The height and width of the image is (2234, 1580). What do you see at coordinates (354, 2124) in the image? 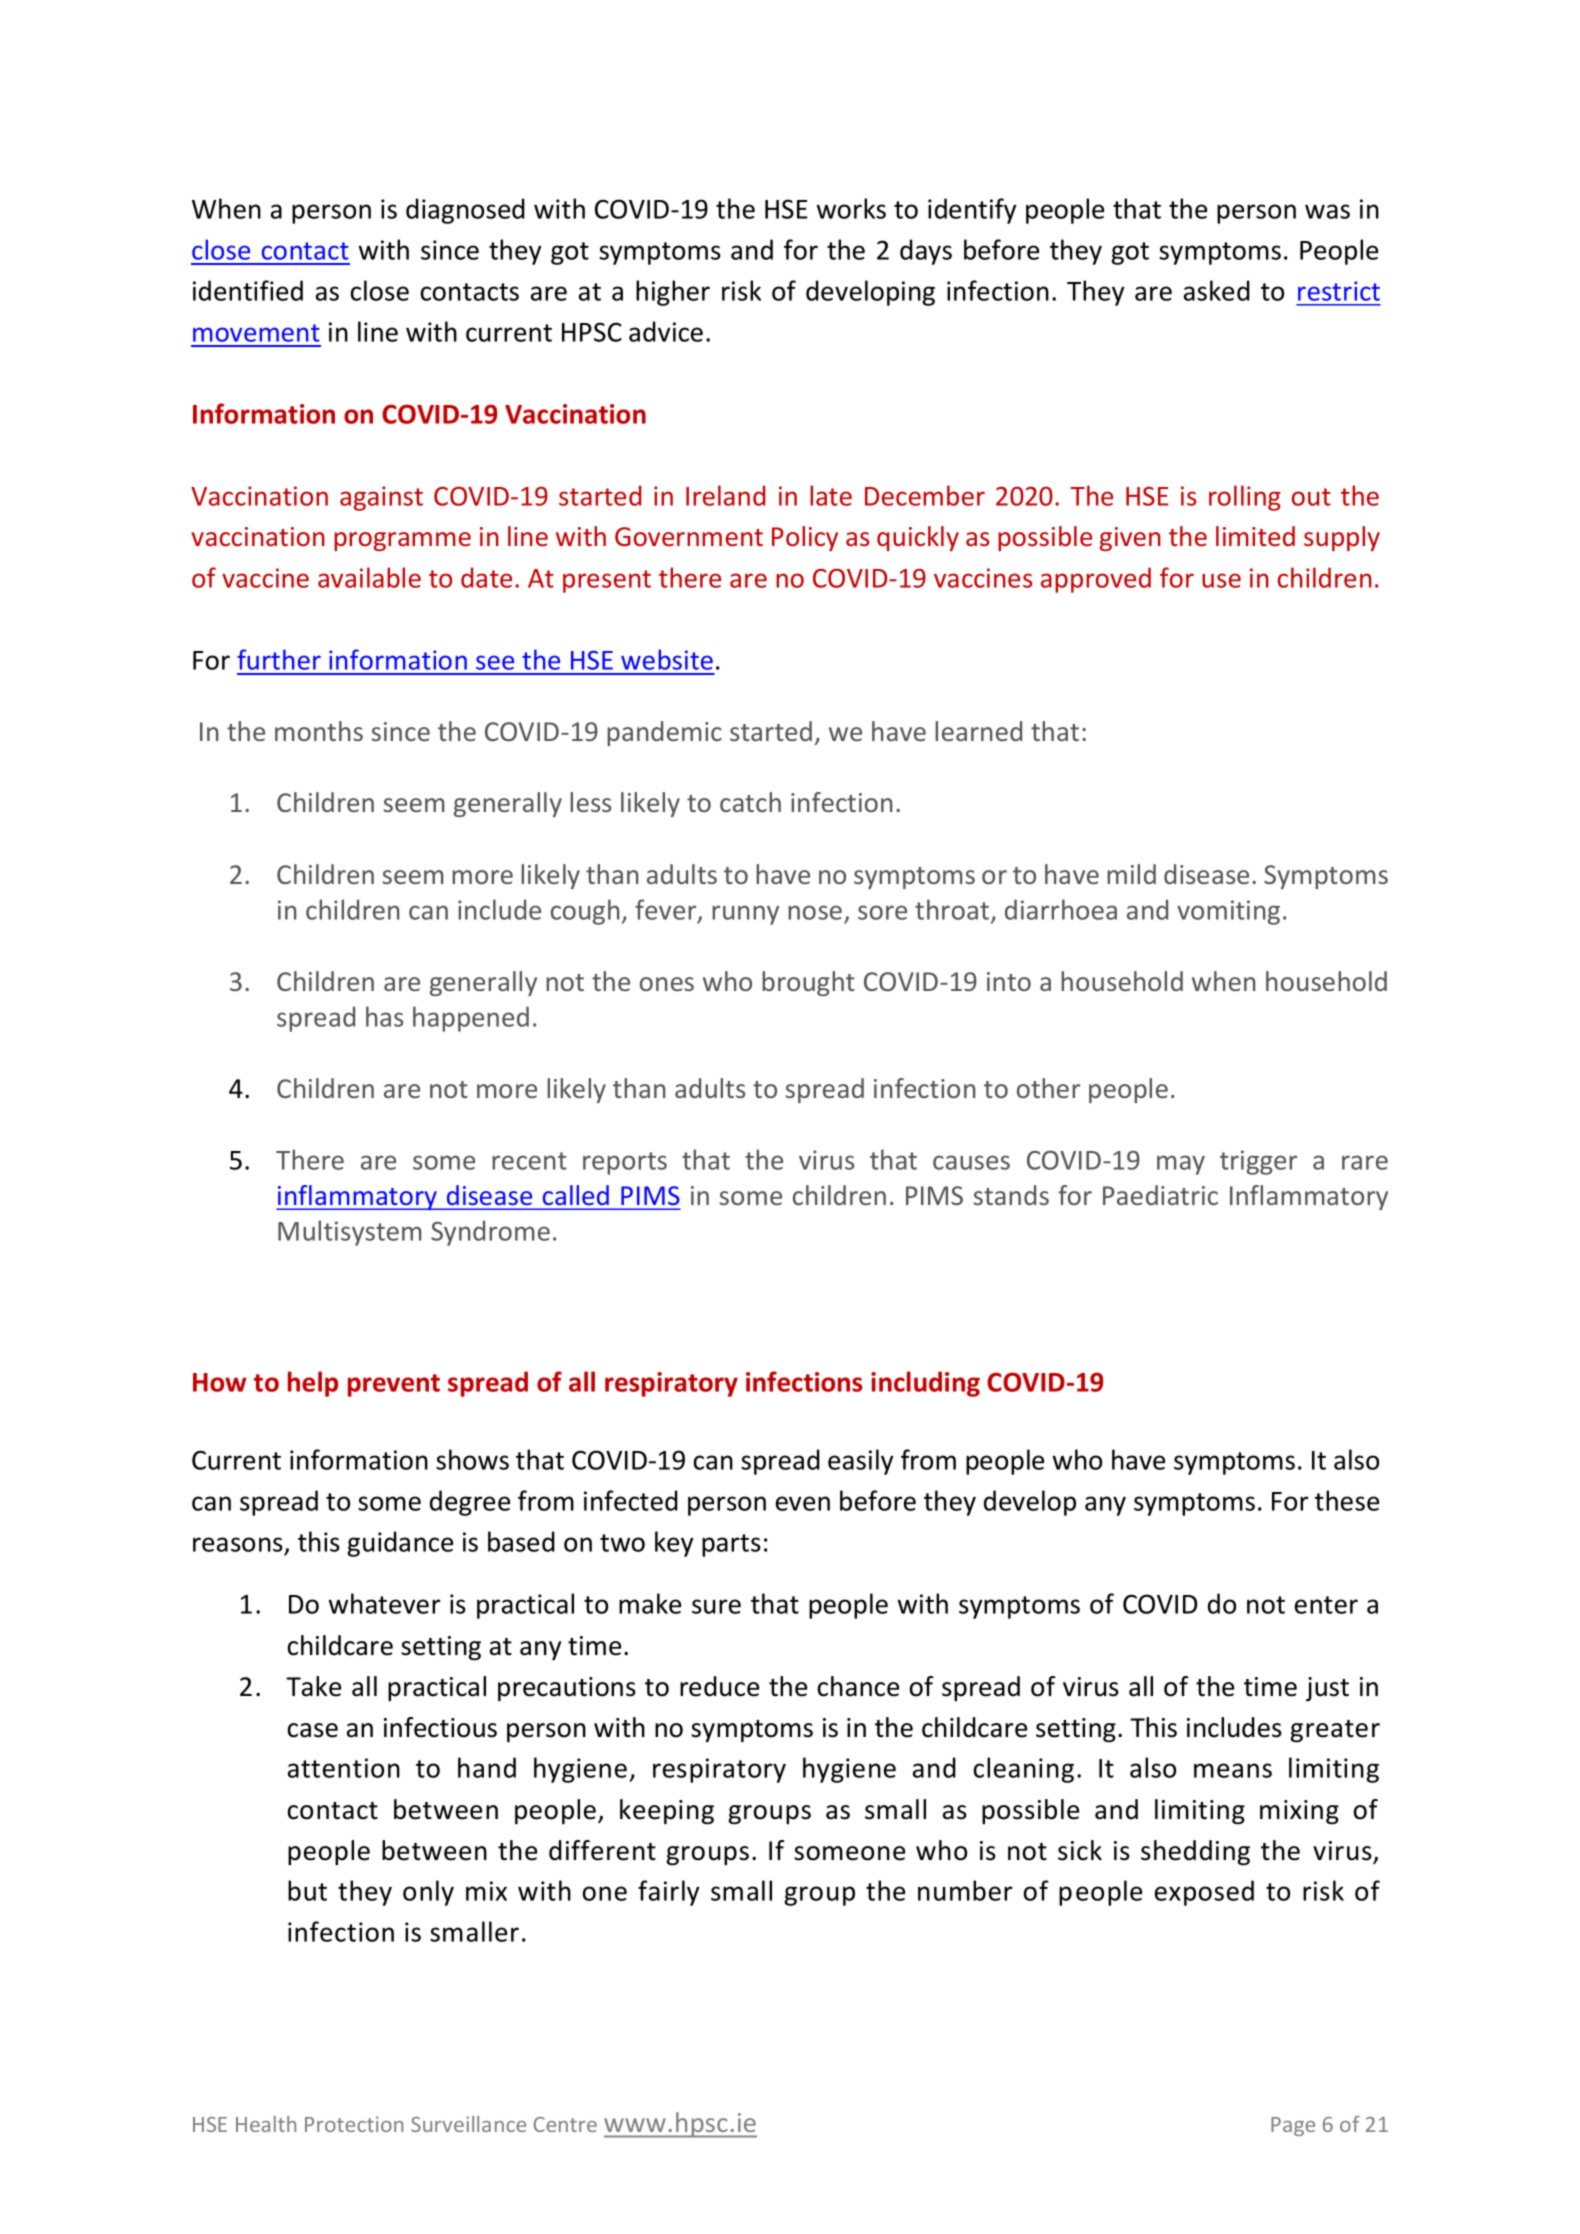
I see `Protection` at bounding box center [354, 2124].
